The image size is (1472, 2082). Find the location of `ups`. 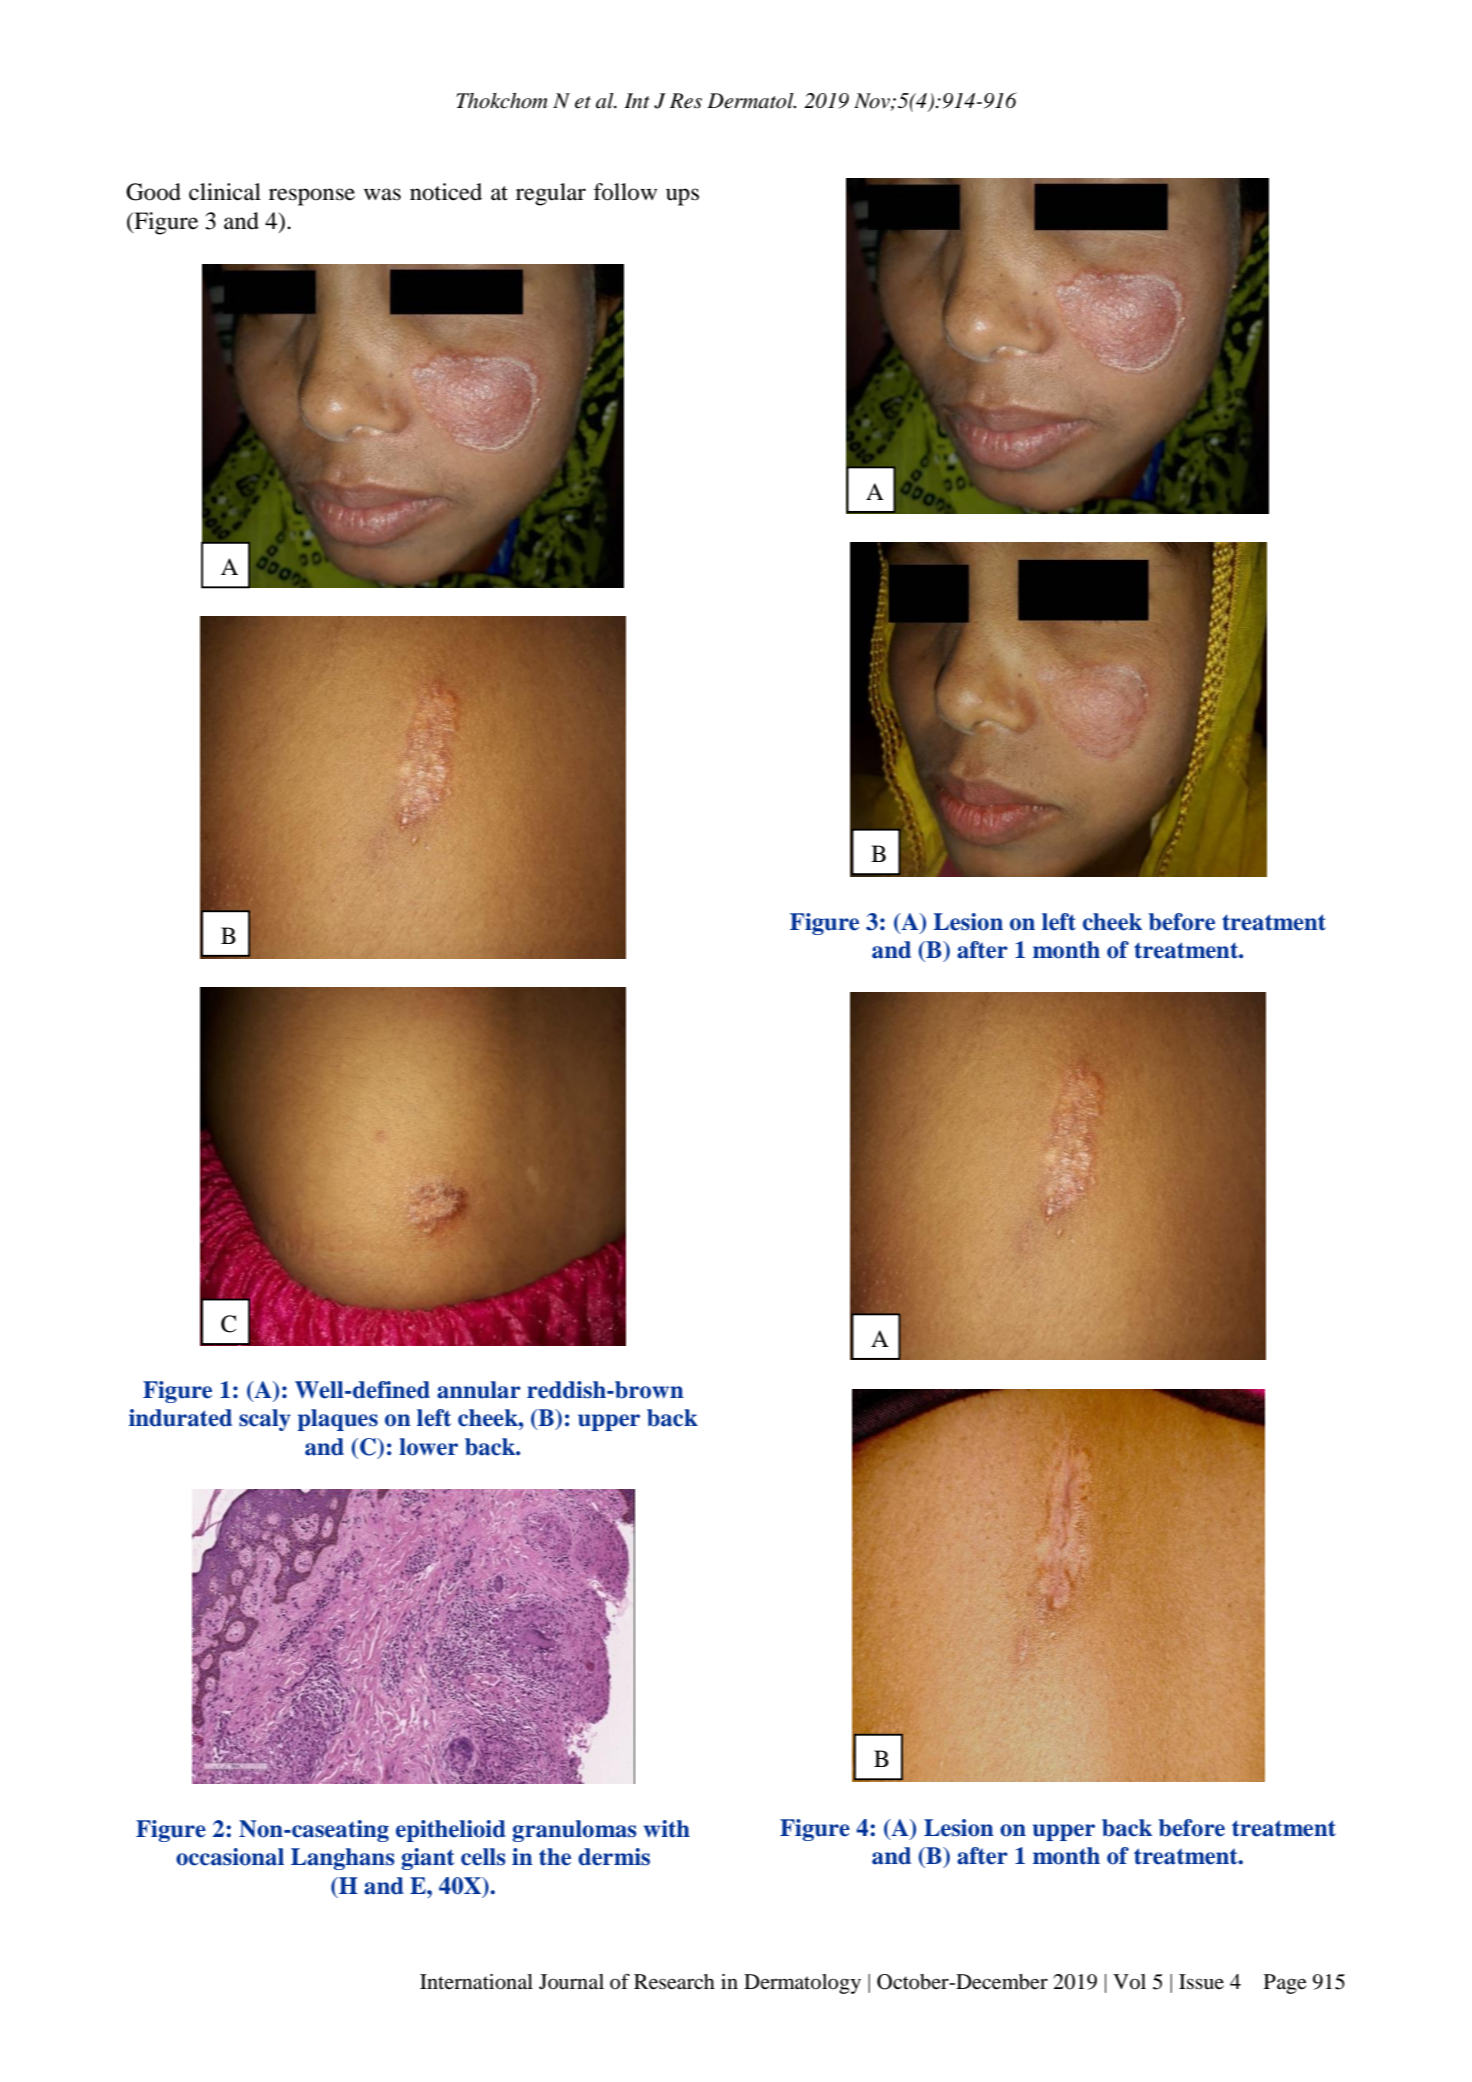

ups is located at coordinates (682, 197).
